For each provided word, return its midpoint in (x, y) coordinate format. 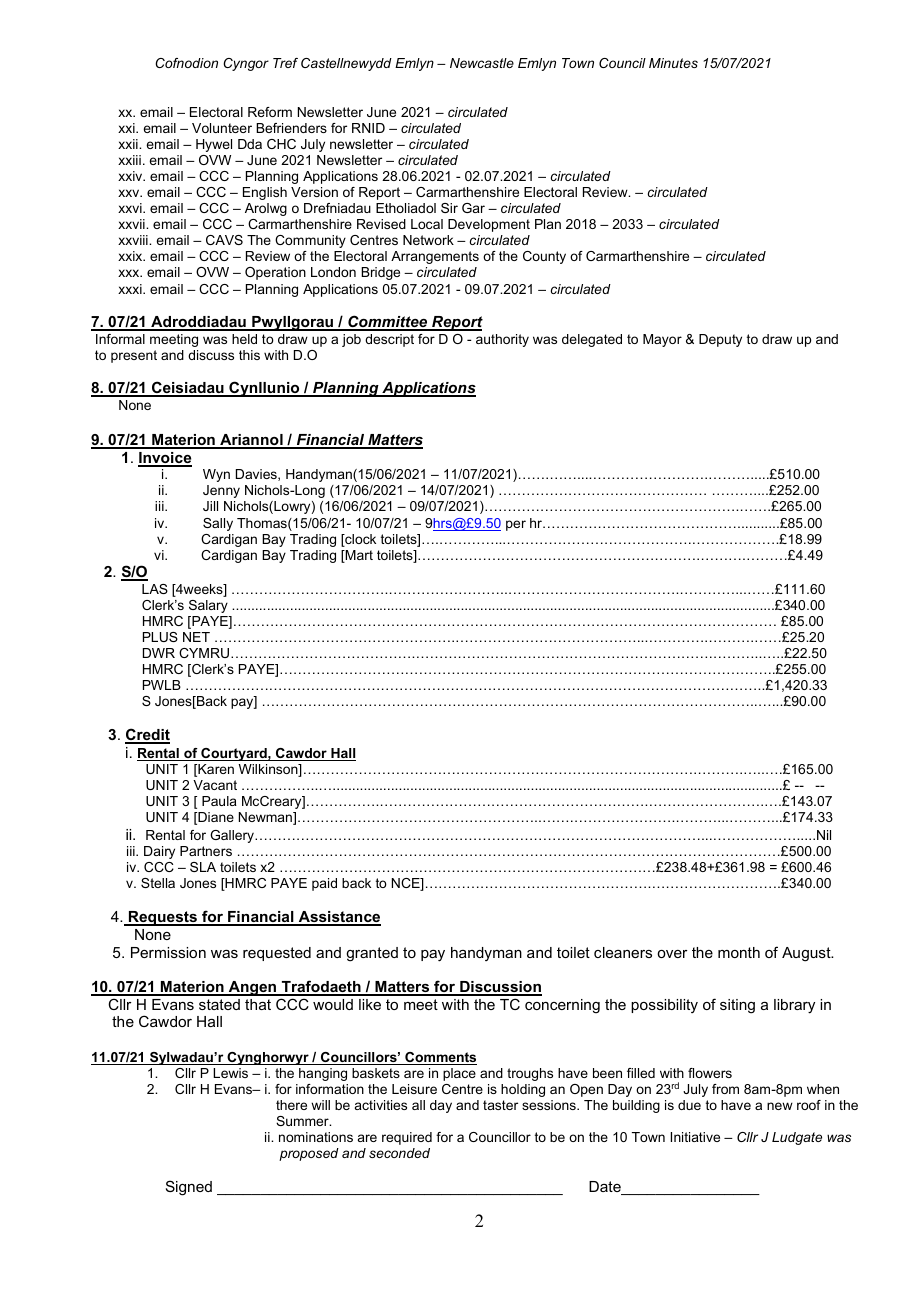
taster (500, 1105)
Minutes (673, 63)
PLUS (160, 637)
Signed (189, 1188)
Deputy (720, 340)
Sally (218, 524)
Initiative (695, 1137)
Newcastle (482, 63)
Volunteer (222, 128)
